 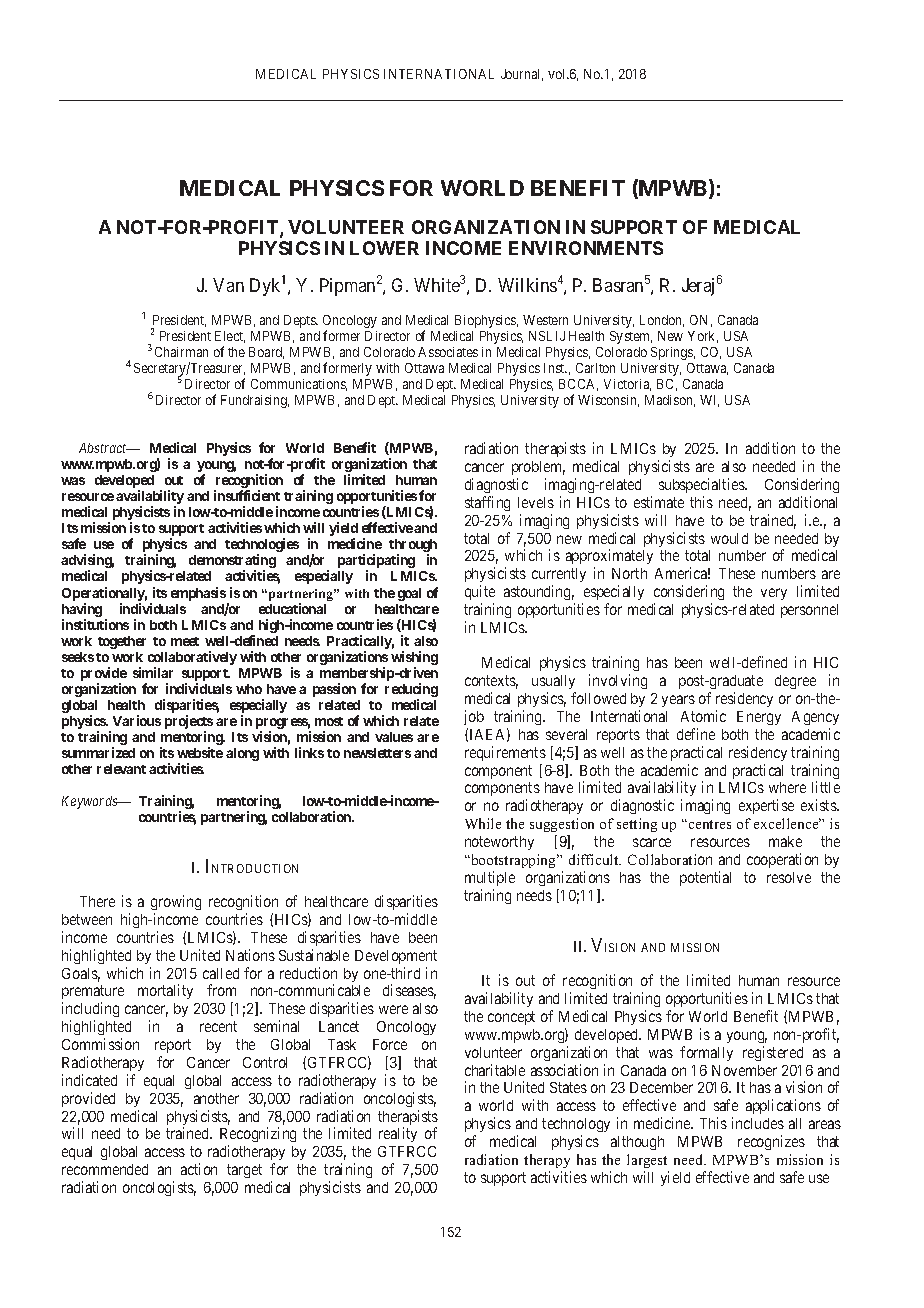 What do you see at coordinates (659, 502) in the screenshot?
I see `estimate` at bounding box center [659, 502].
